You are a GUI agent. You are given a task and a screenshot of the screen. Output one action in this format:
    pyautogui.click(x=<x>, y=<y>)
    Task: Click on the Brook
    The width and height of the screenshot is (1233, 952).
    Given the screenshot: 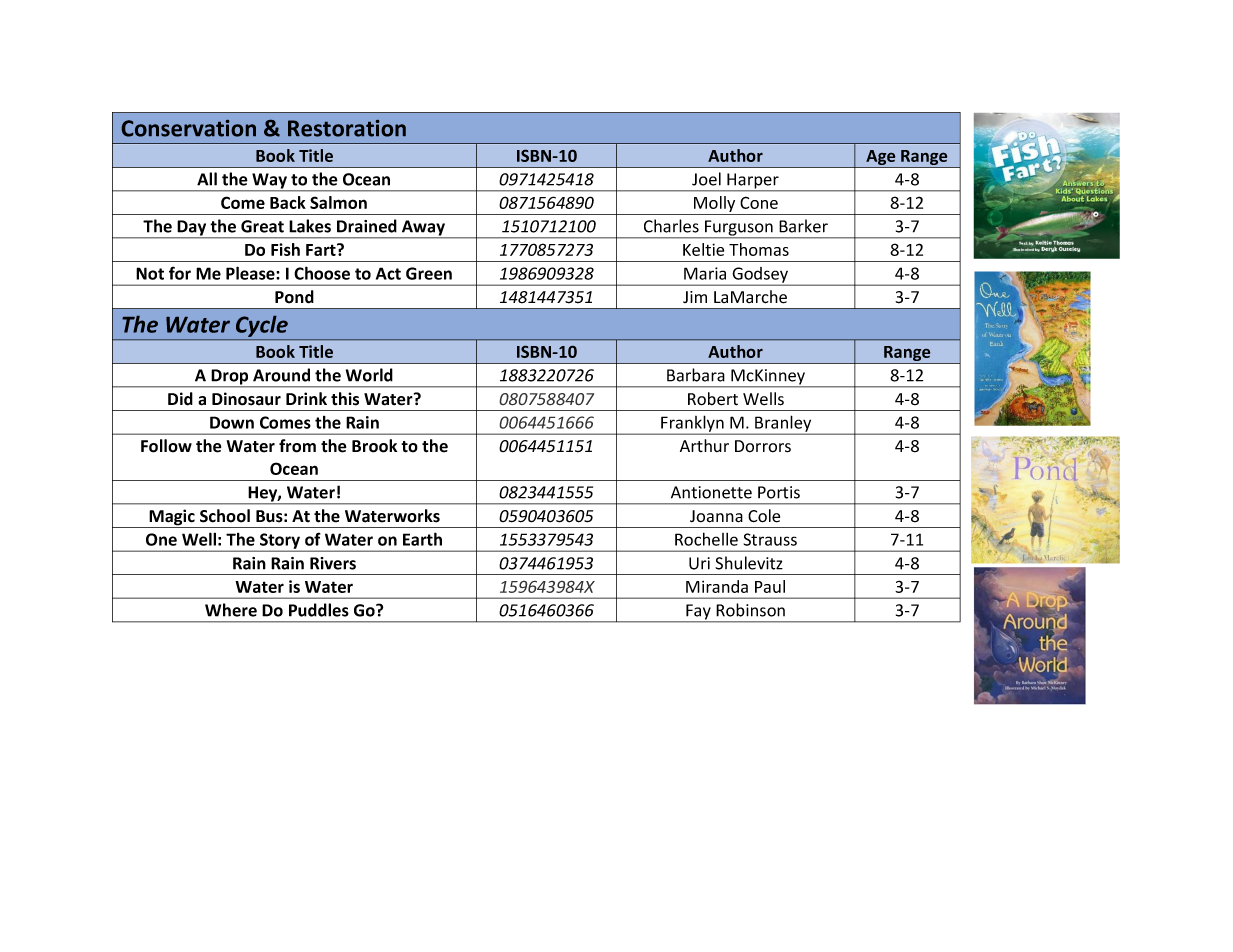 What is the action you would take?
    pyautogui.click(x=374, y=446)
